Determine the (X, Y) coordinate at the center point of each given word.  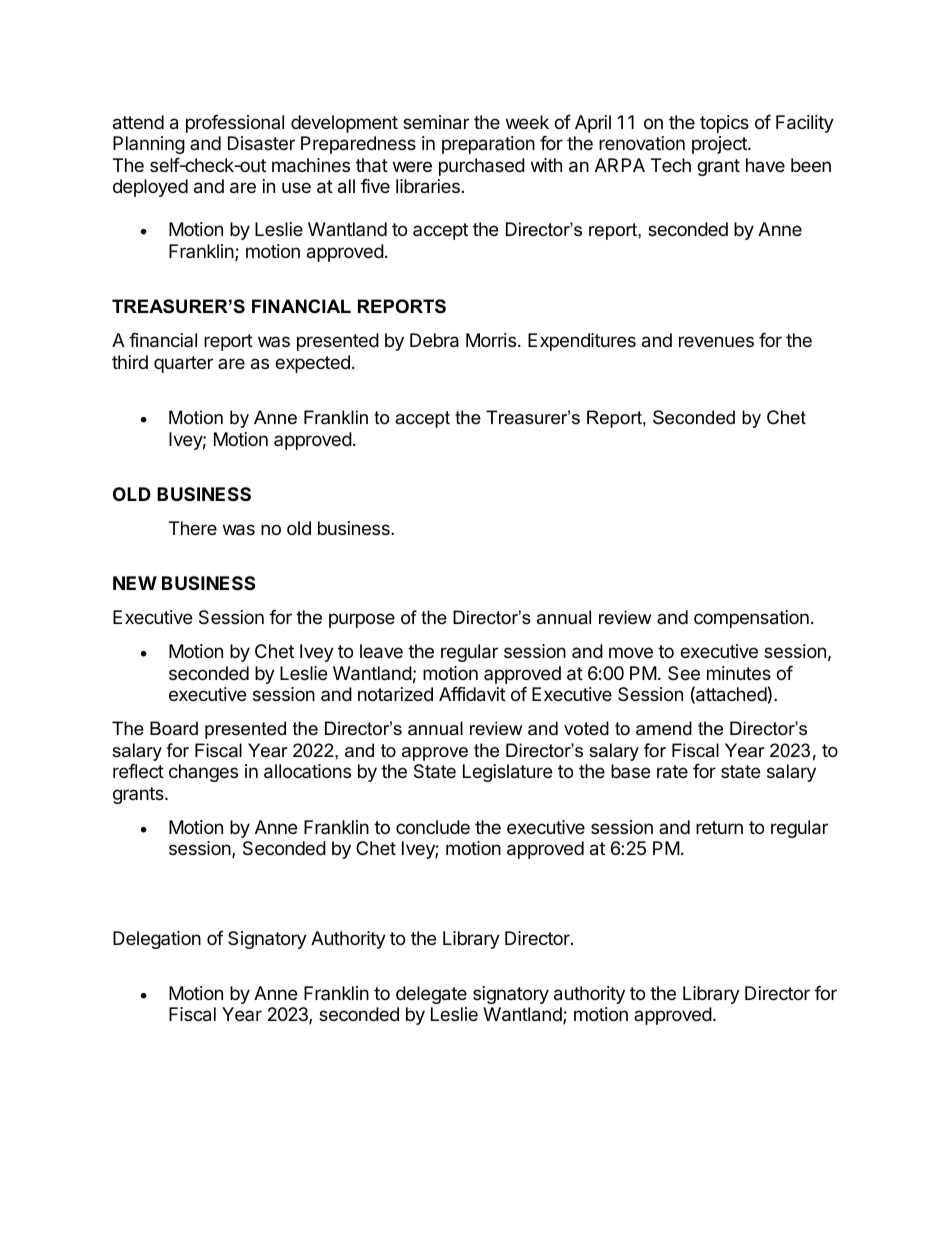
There (193, 528)
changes (203, 773)
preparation (488, 145)
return (719, 827)
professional (235, 124)
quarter (183, 364)
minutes (739, 673)
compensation (751, 619)
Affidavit (472, 694)
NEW (135, 583)
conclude (433, 827)
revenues (716, 341)
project (720, 145)
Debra (434, 340)
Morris (491, 340)
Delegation (157, 940)
